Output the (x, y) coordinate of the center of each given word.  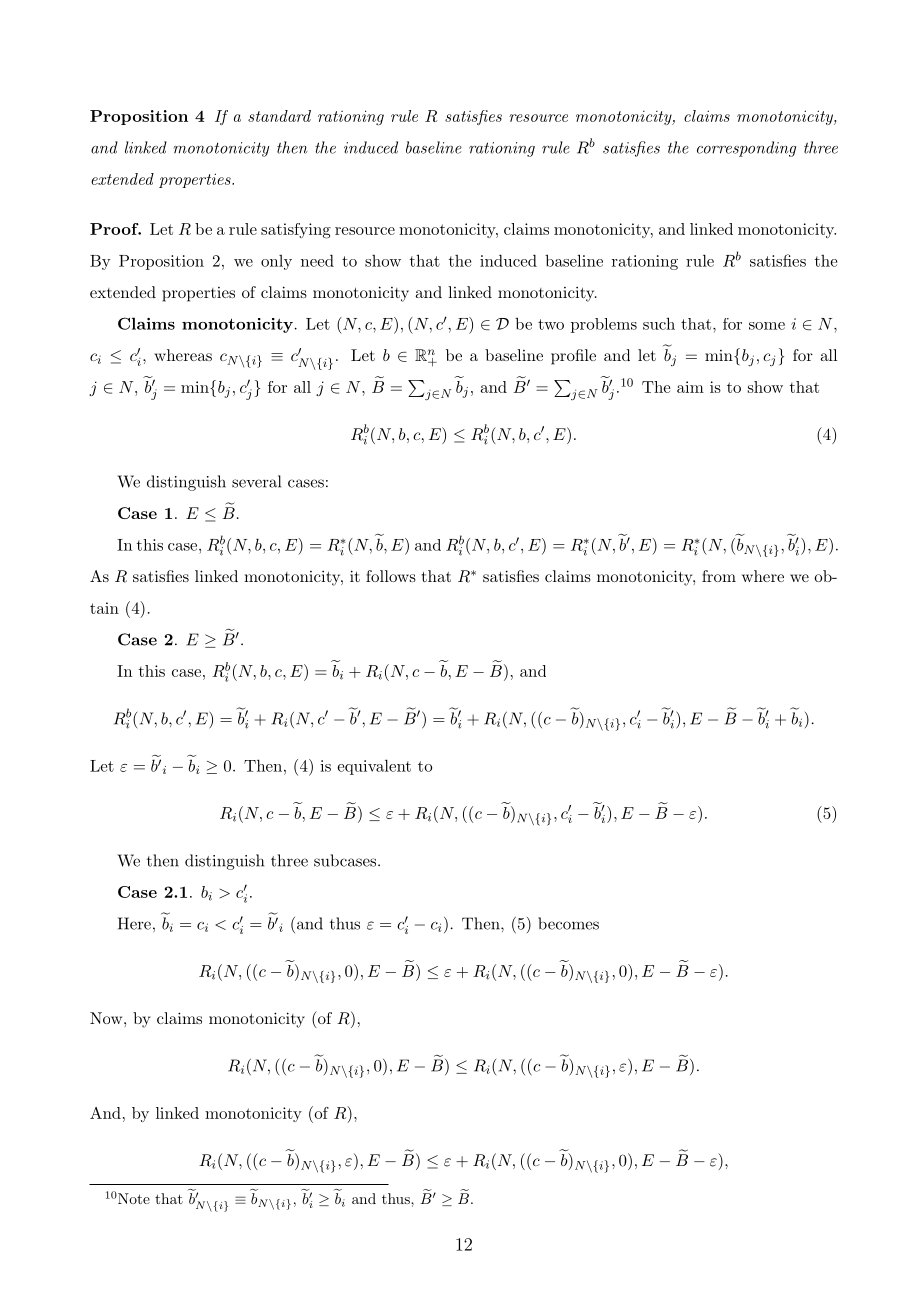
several (256, 481)
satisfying (296, 231)
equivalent (374, 767)
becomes (568, 923)
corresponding (746, 149)
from (719, 576)
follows (391, 576)
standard (279, 116)
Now (107, 1018)
